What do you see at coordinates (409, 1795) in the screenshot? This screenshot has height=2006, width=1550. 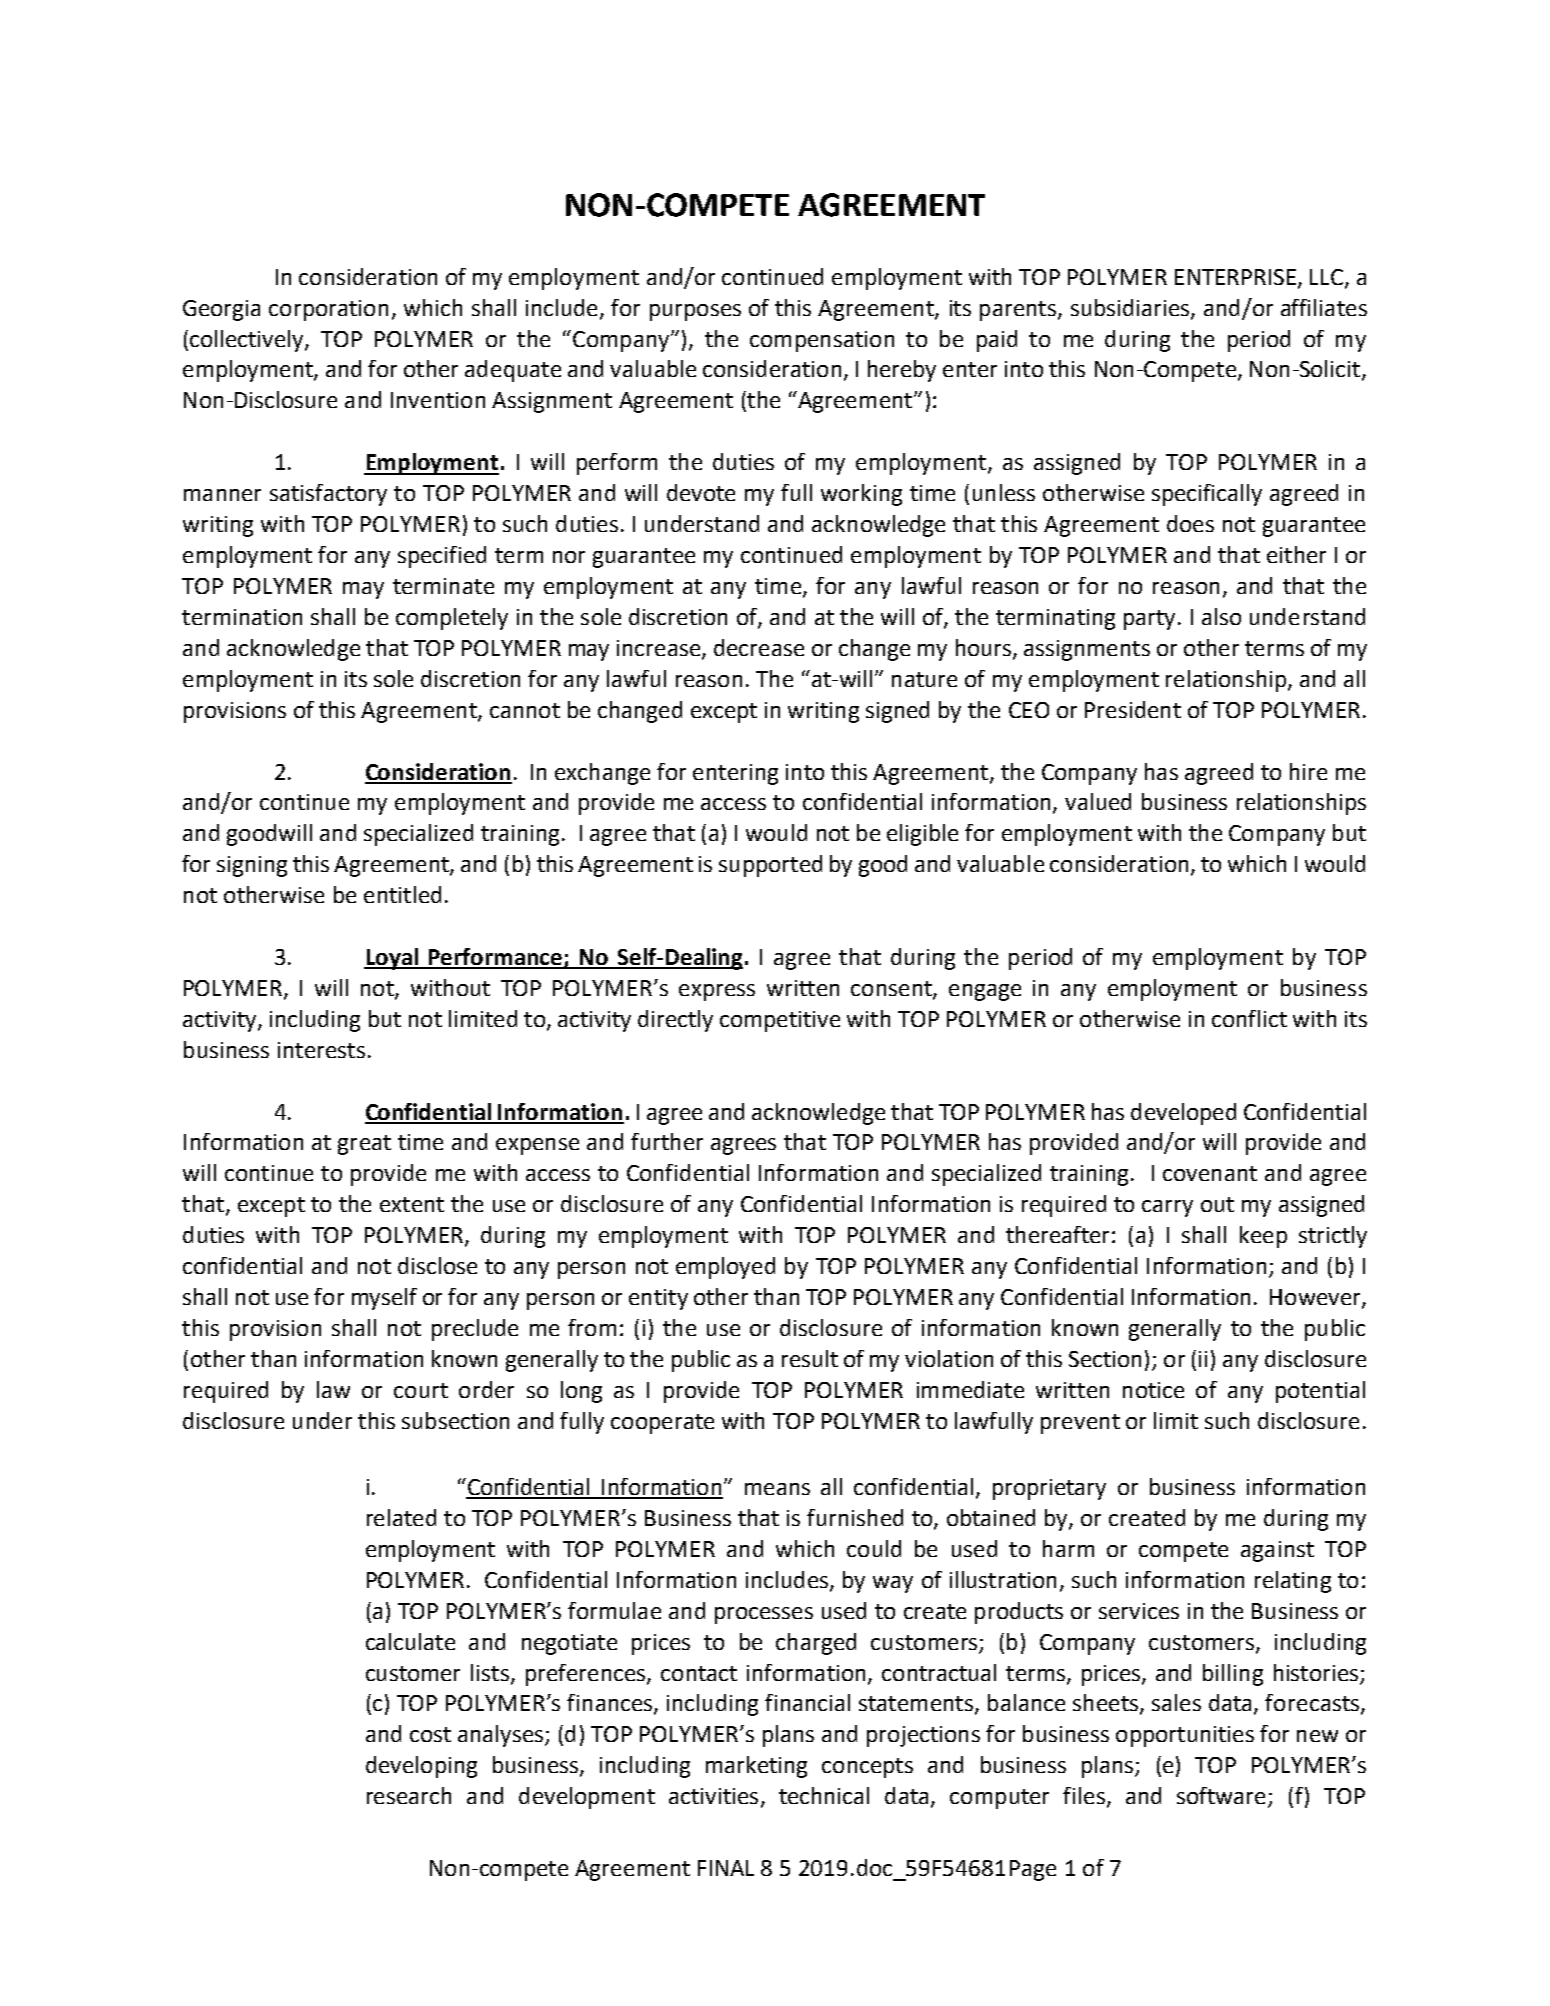 I see `research` at bounding box center [409, 1795].
